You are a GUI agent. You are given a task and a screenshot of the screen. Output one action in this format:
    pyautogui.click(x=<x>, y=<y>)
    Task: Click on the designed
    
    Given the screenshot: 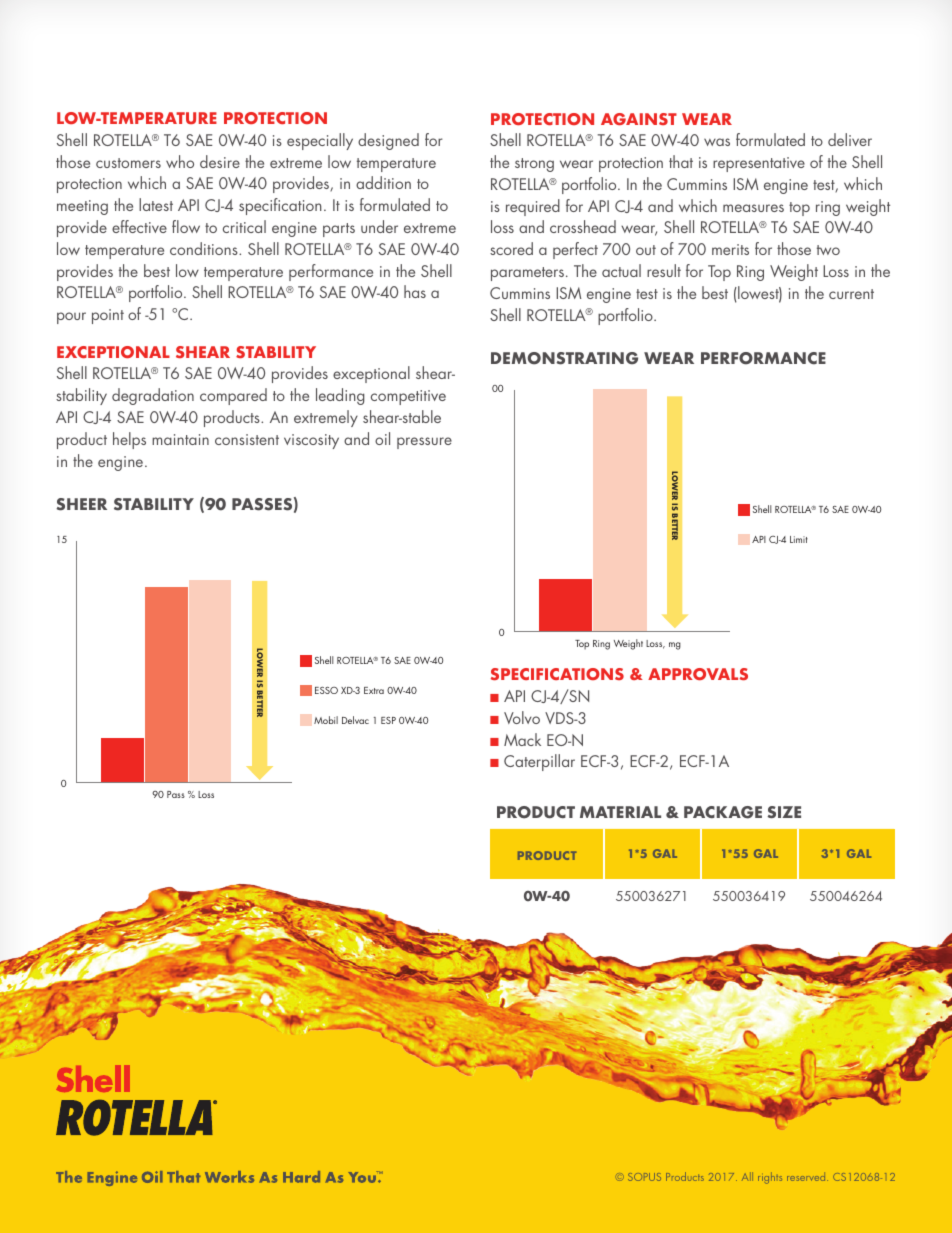 What is the action you would take?
    pyautogui.click(x=388, y=141)
